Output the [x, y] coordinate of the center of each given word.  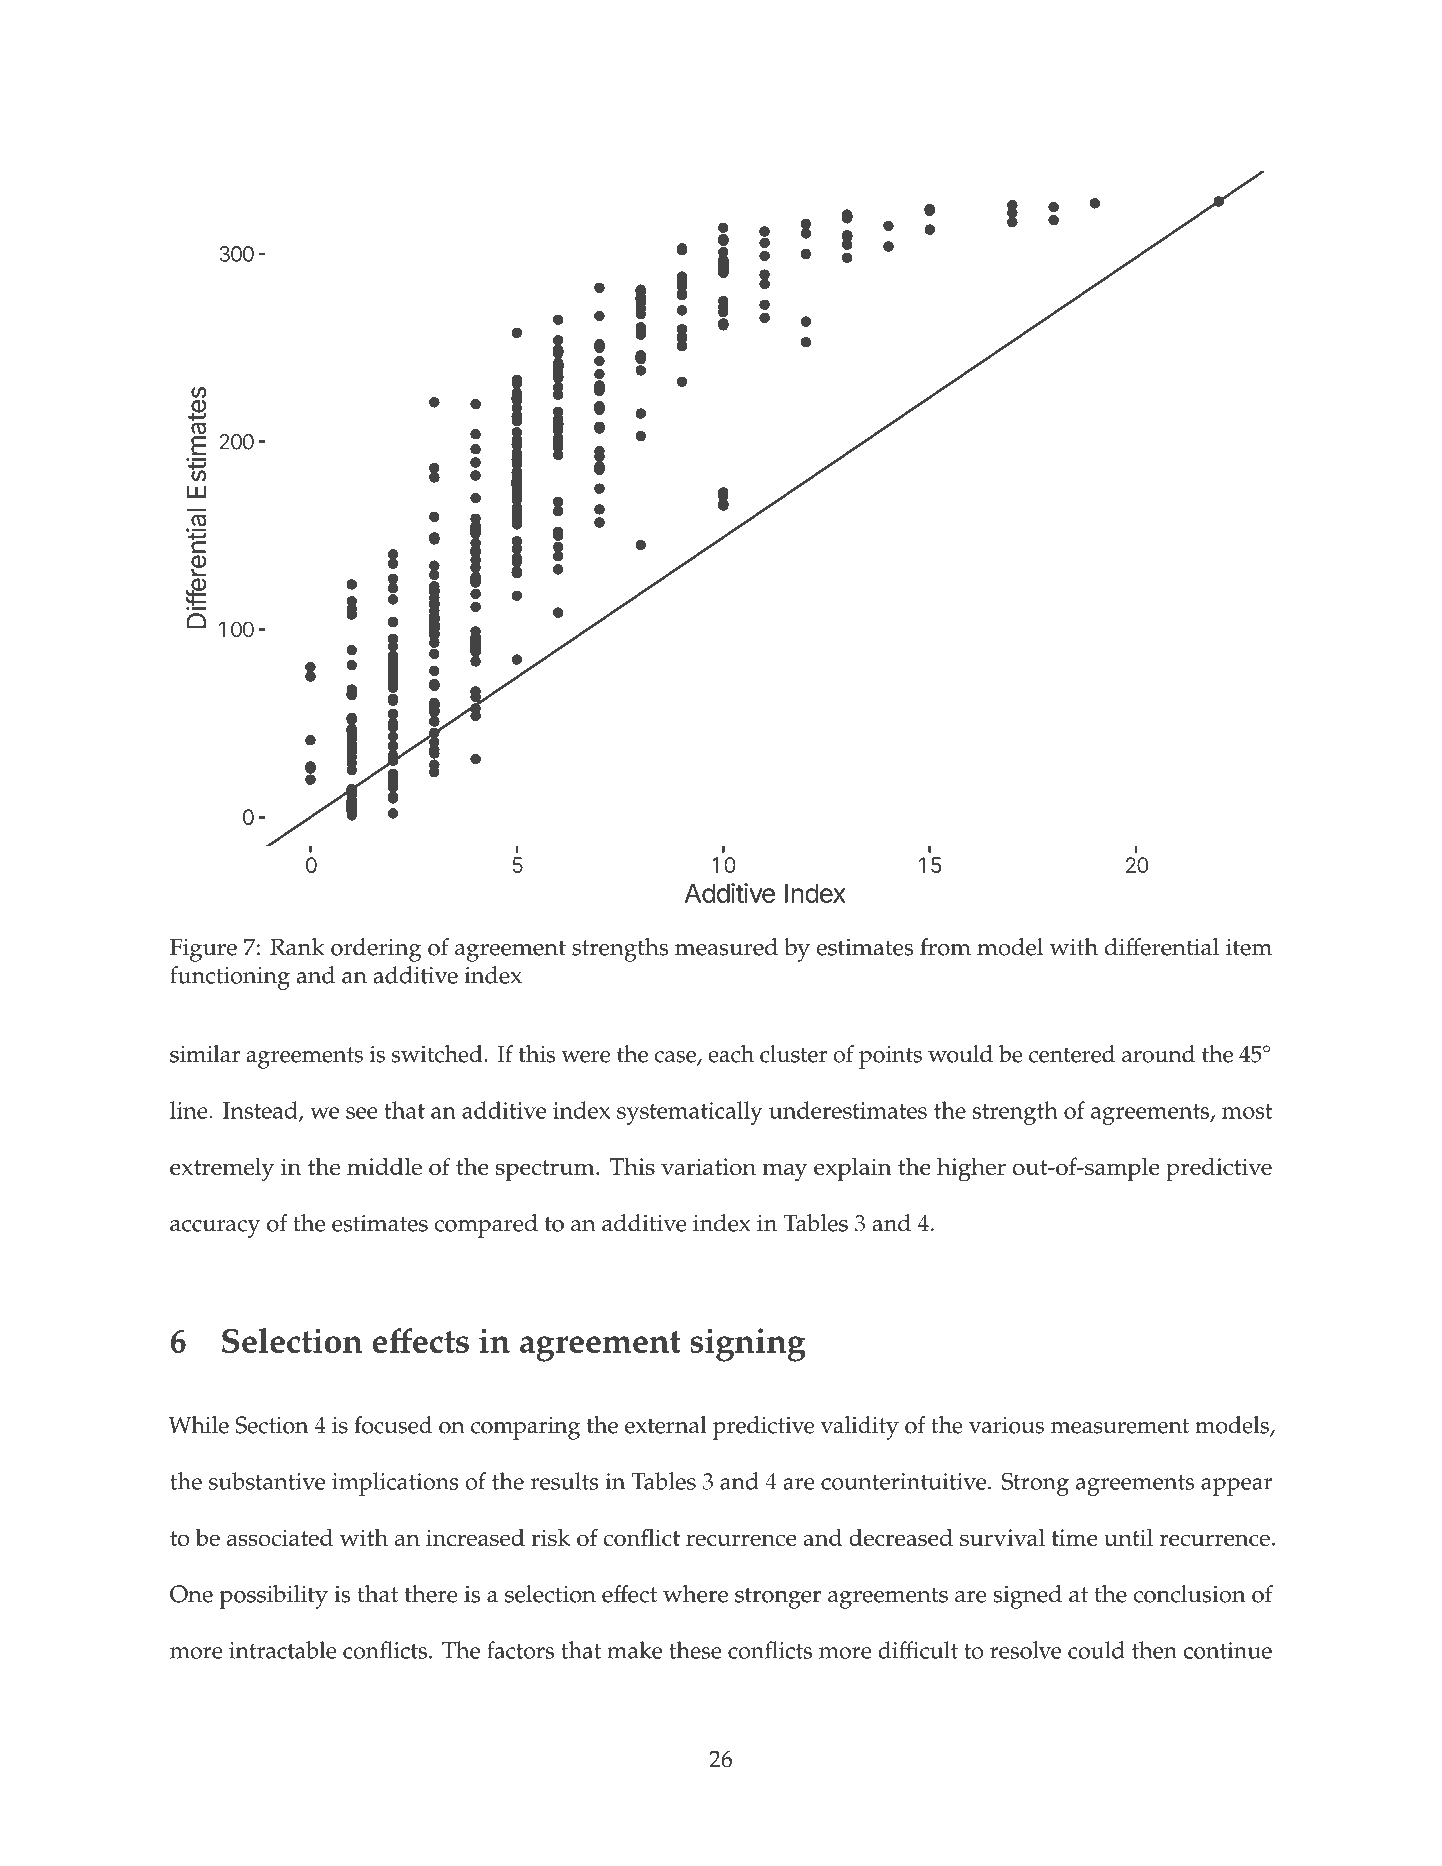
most [1247, 1111]
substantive [267, 1481]
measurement [1120, 1426]
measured [726, 947]
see [362, 1113]
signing [747, 1345]
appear [1237, 1487]
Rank [297, 947]
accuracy [215, 1229]
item [1249, 947]
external [665, 1425]
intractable [283, 1650]
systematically [690, 1113]
